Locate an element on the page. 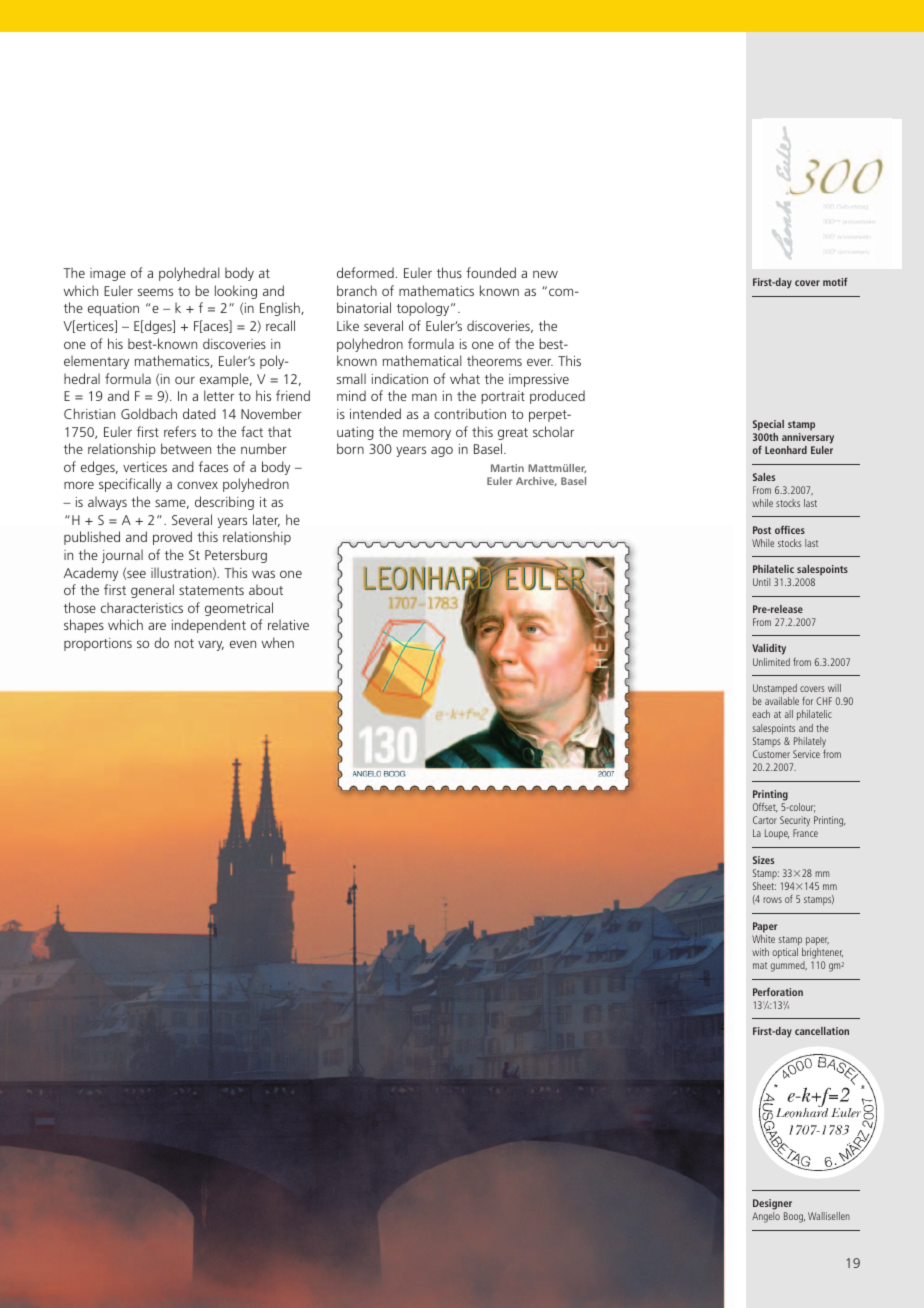 This image has width=924, height=1308. Designer is located at coordinates (772, 1206).
